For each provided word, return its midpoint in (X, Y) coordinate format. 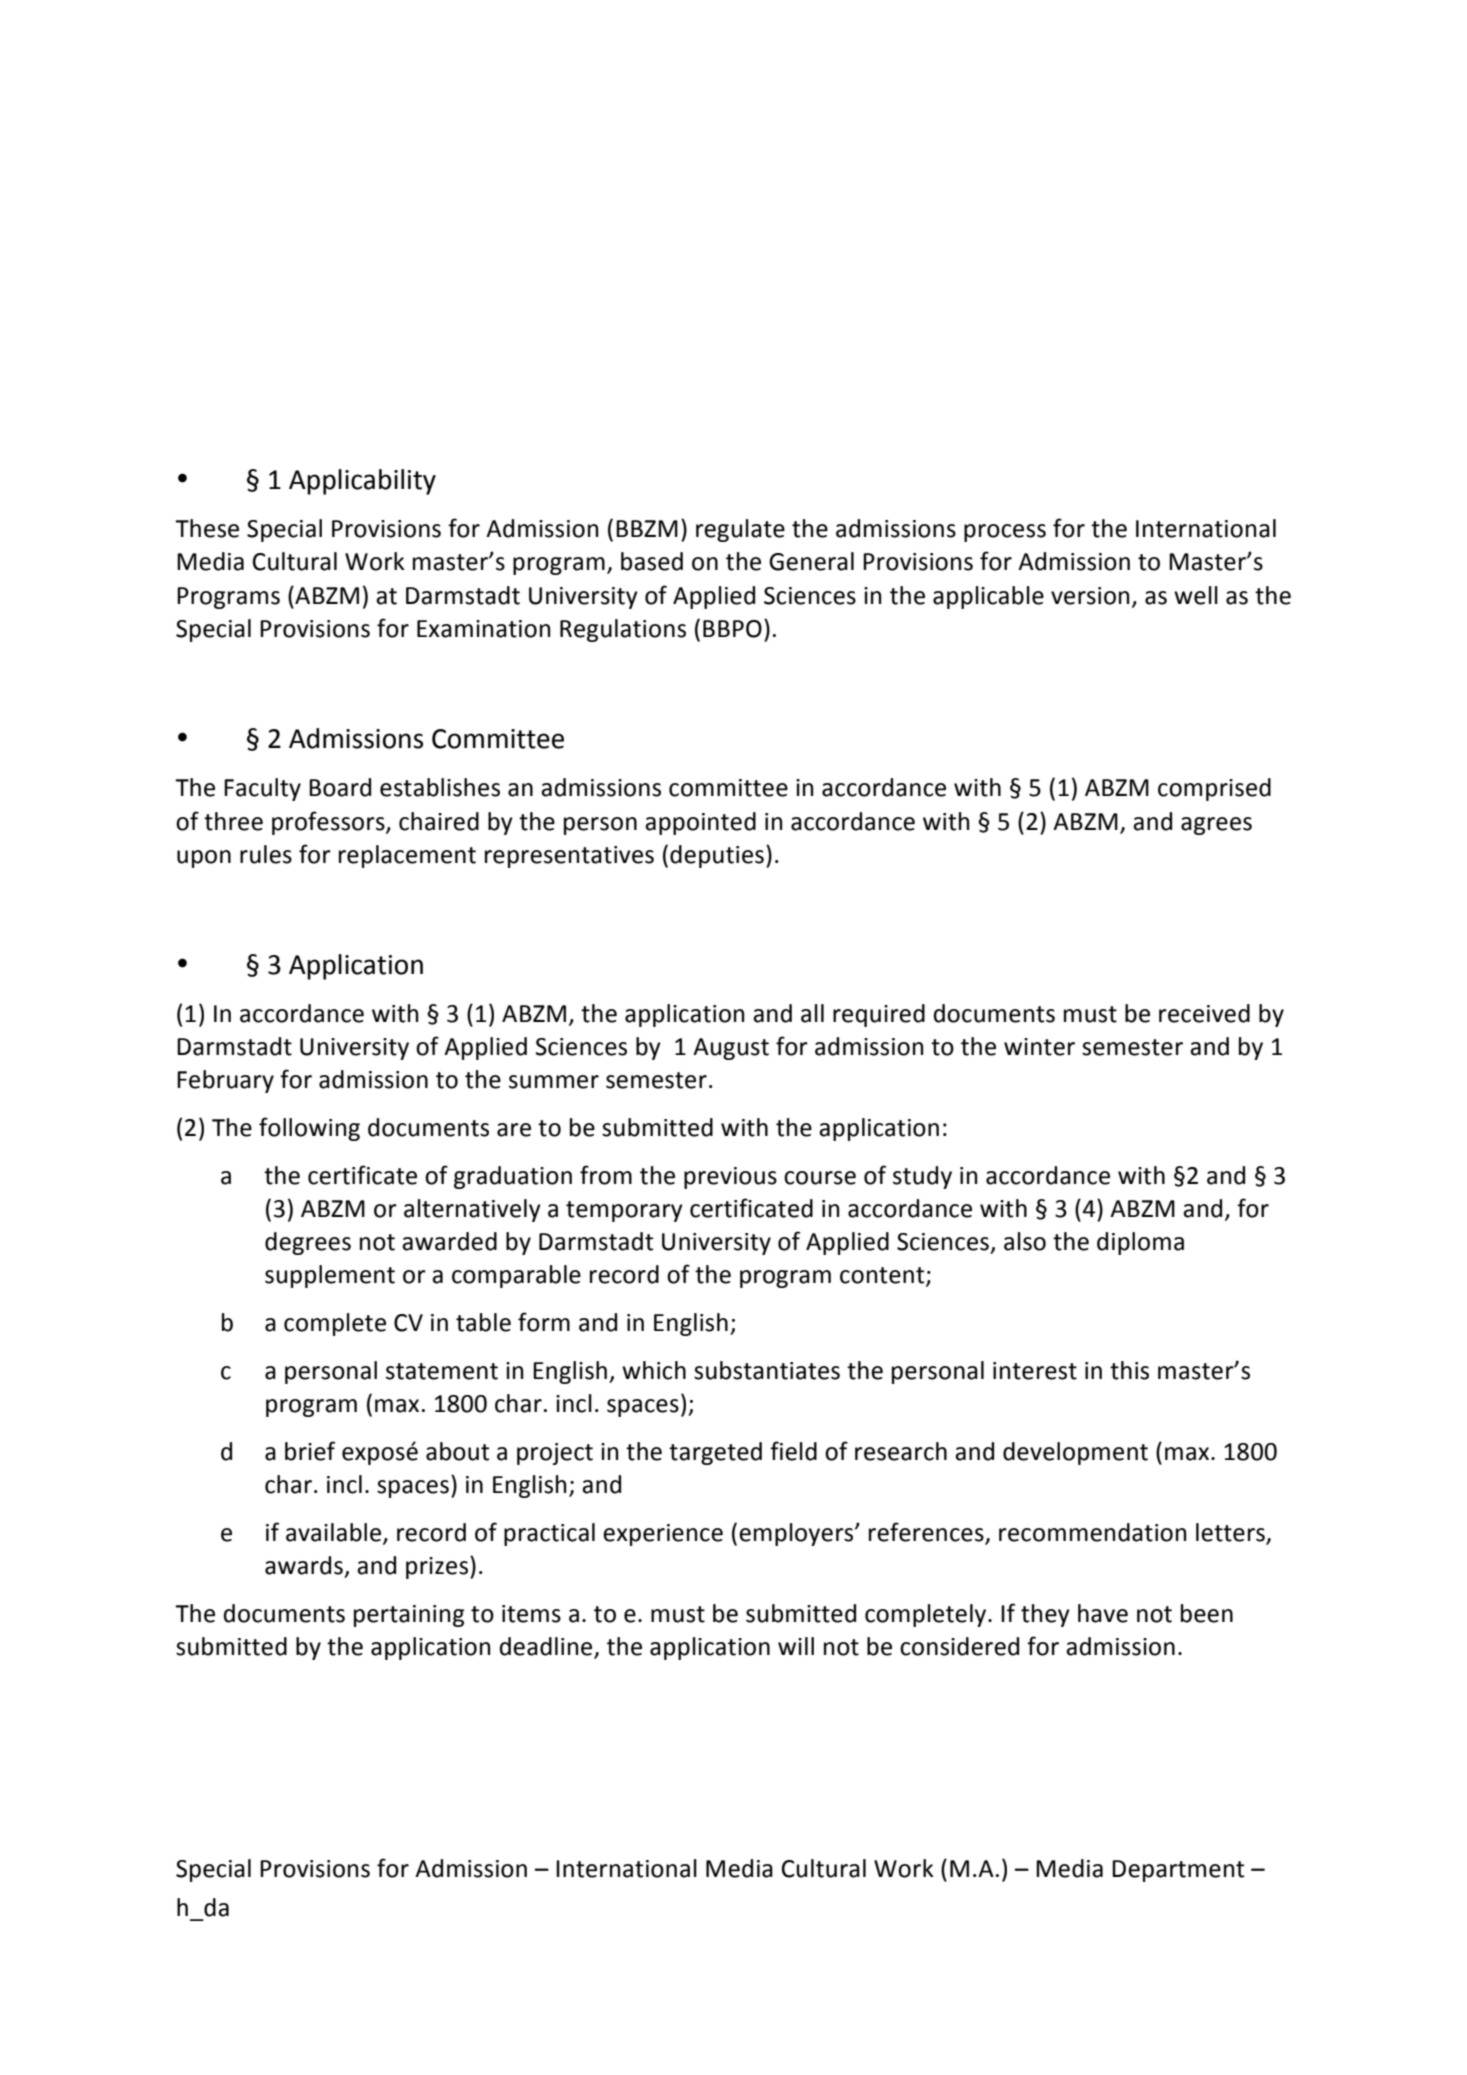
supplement (330, 1276)
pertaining (409, 1616)
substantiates (767, 1370)
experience (663, 1535)
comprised (1214, 789)
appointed (700, 823)
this (1129, 1370)
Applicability (362, 482)
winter (1039, 1047)
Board (340, 787)
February (225, 1081)
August (731, 1049)
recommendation (1092, 1532)
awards (304, 1565)
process (1005, 533)
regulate (740, 530)
